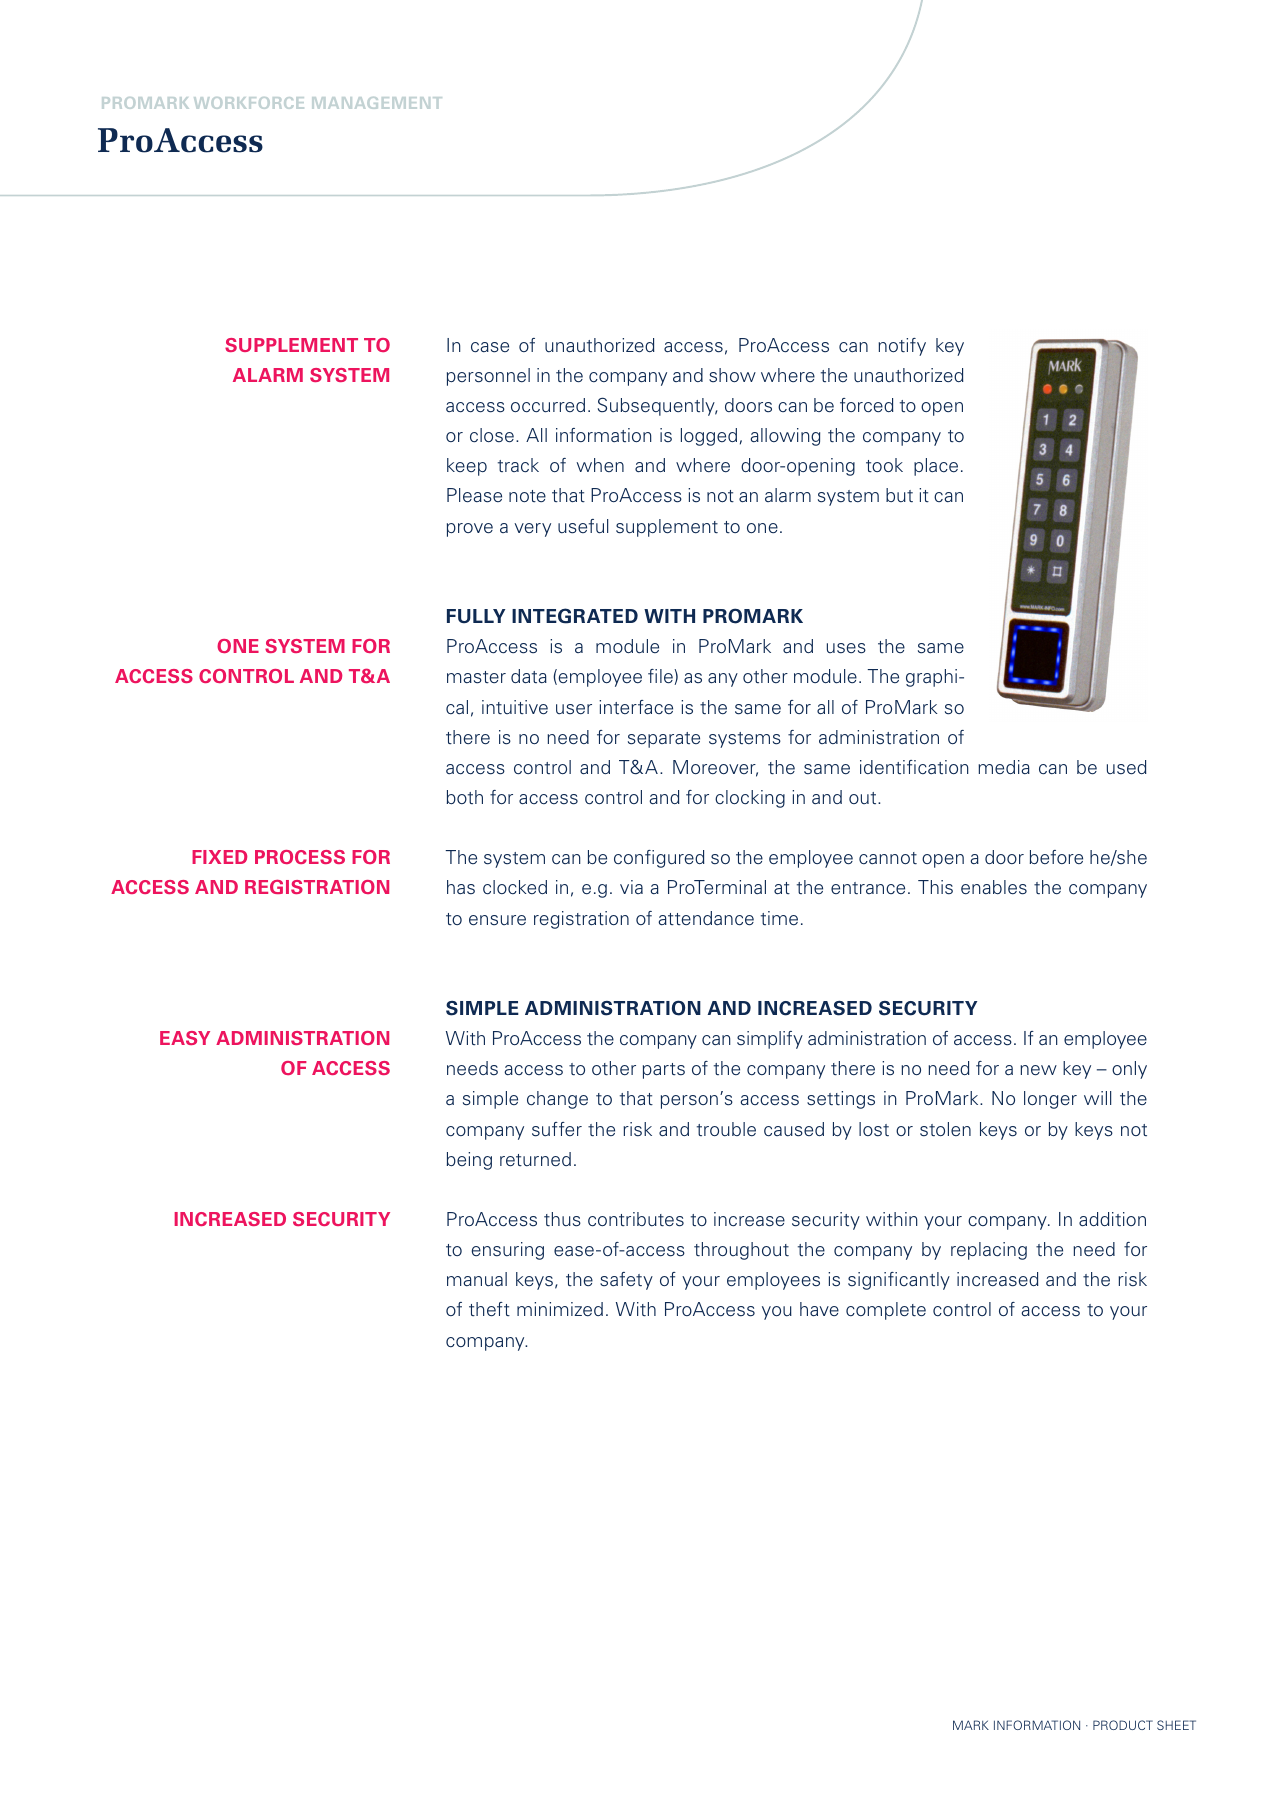 The width and height of the screenshot is (1282, 1813). What do you see at coordinates (1123, 1725) in the screenshot?
I see `PRODUCT` at bounding box center [1123, 1725].
